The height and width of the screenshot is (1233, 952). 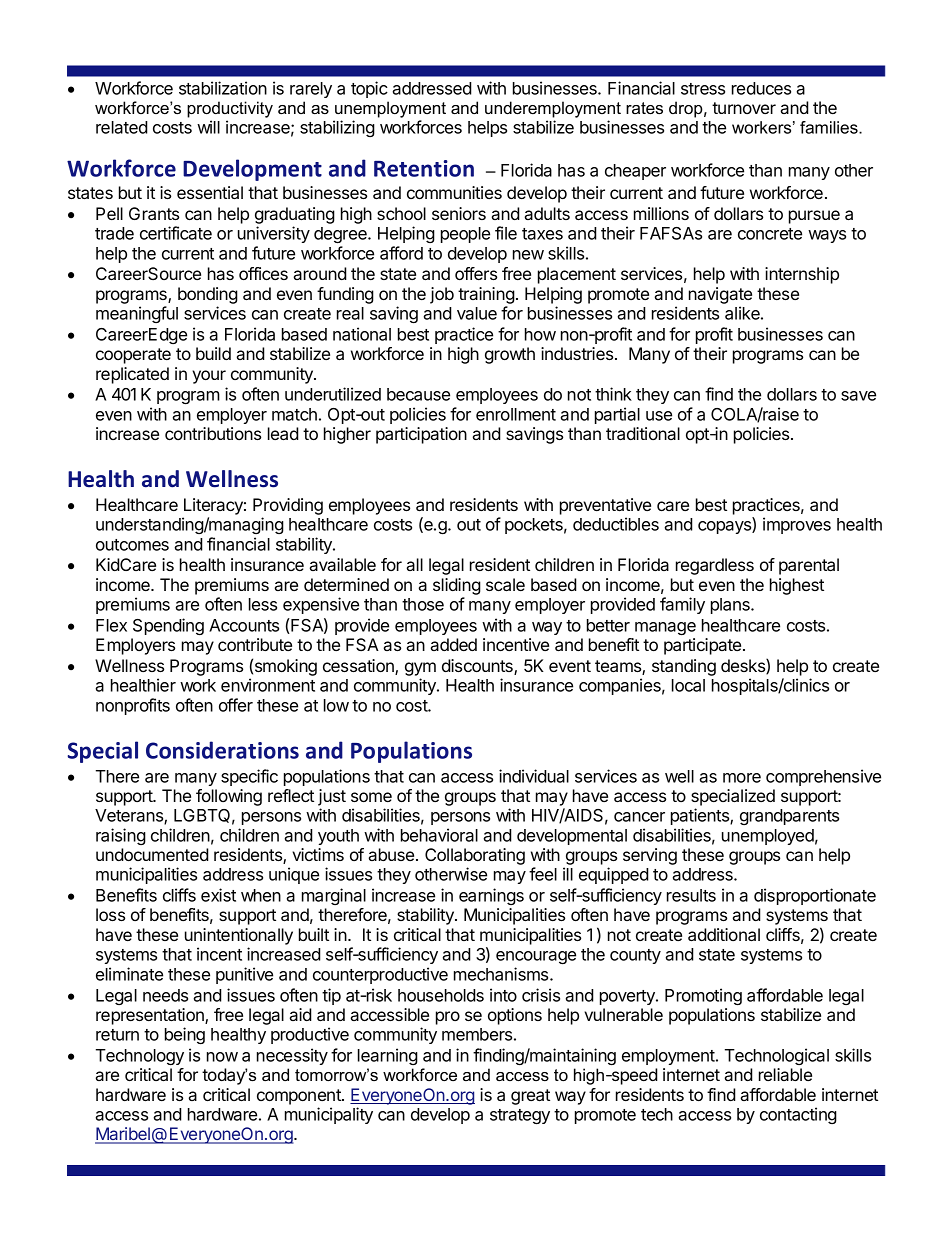 I want to click on reliable, so click(x=785, y=1074).
